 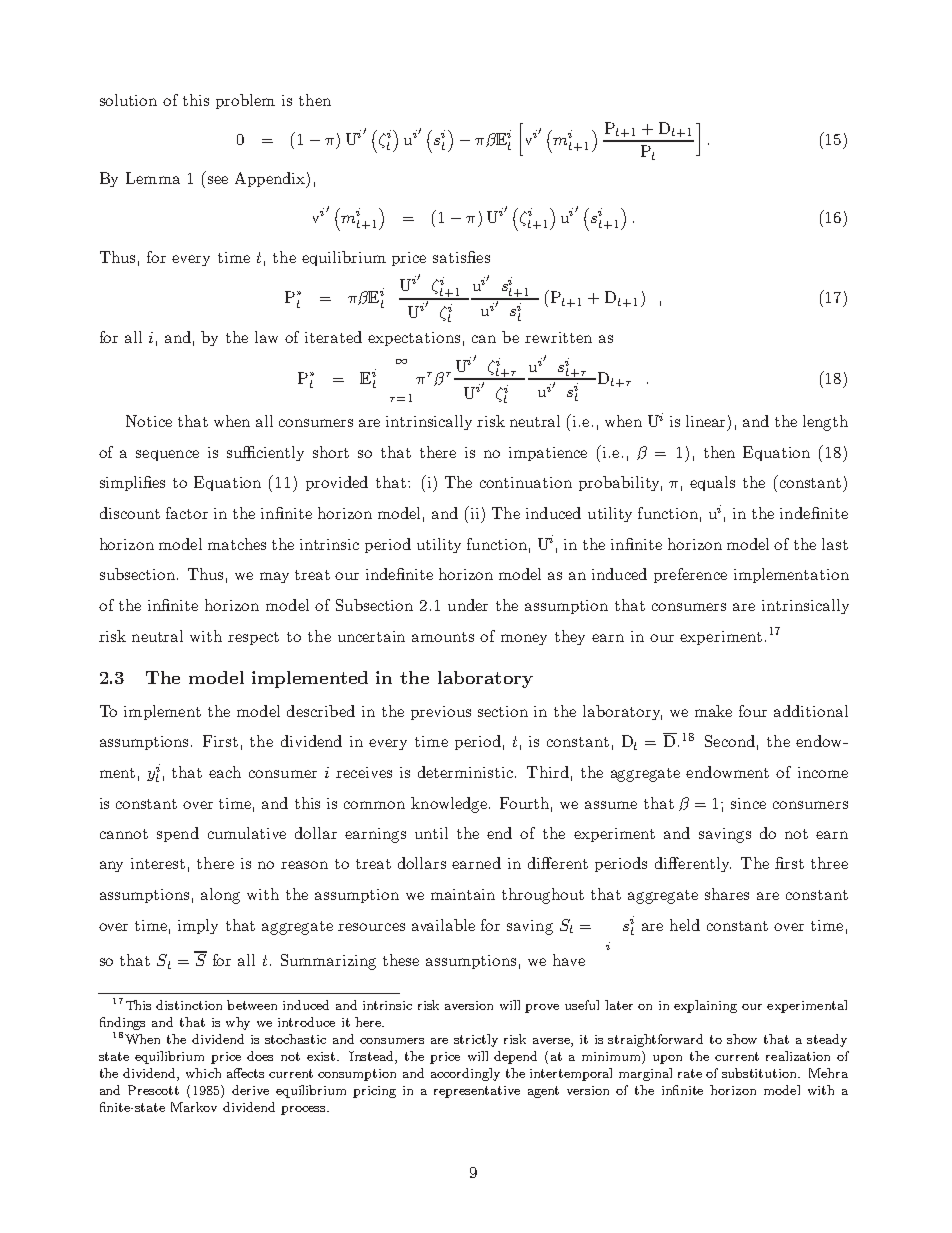 I want to click on preference, so click(x=690, y=575).
